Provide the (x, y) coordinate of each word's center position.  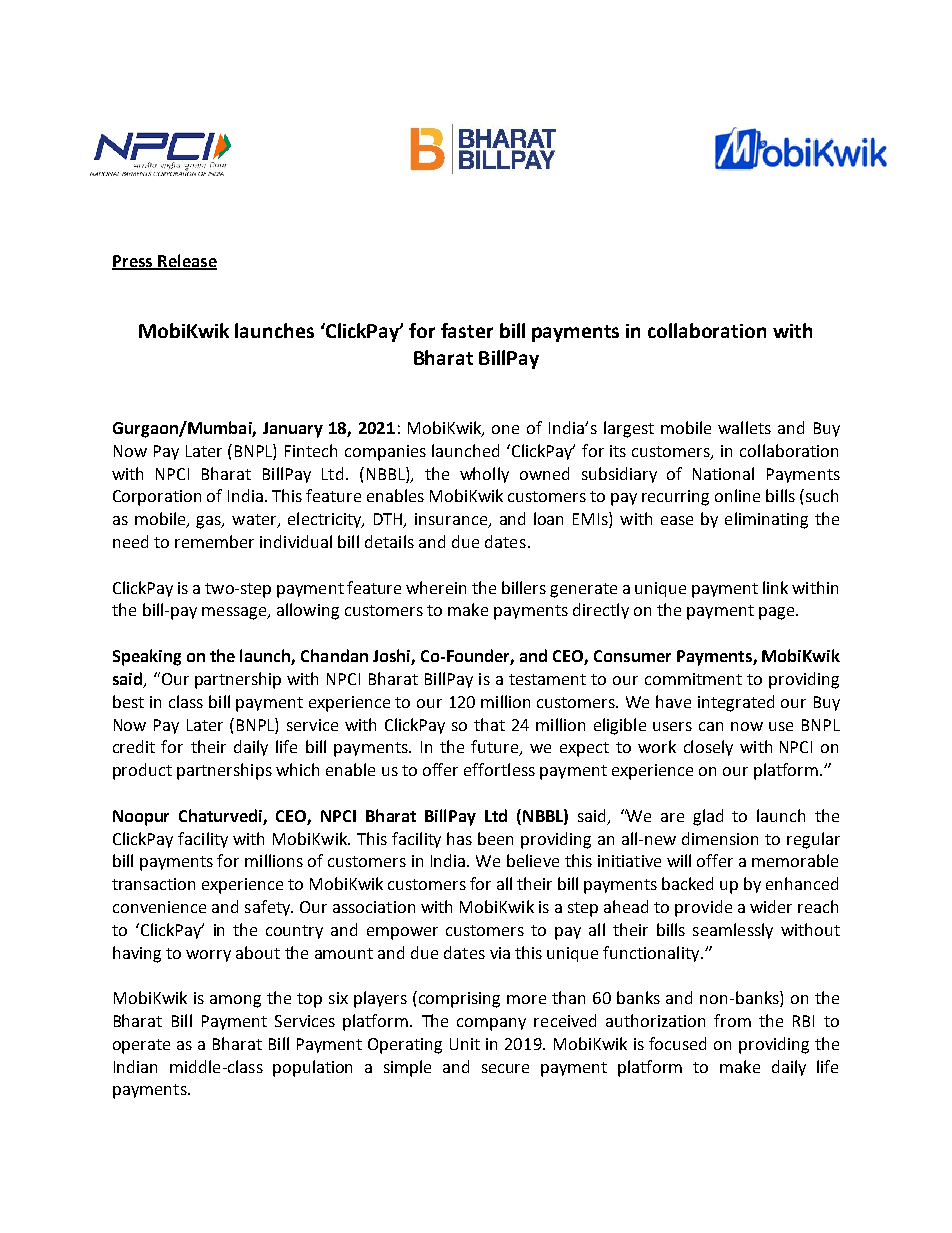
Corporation (157, 498)
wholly (484, 475)
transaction (153, 884)
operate (141, 1046)
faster (467, 330)
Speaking (147, 657)
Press (133, 262)
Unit (465, 1044)
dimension (720, 838)
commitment (693, 679)
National (723, 473)
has (459, 838)
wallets (744, 427)
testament (547, 679)
